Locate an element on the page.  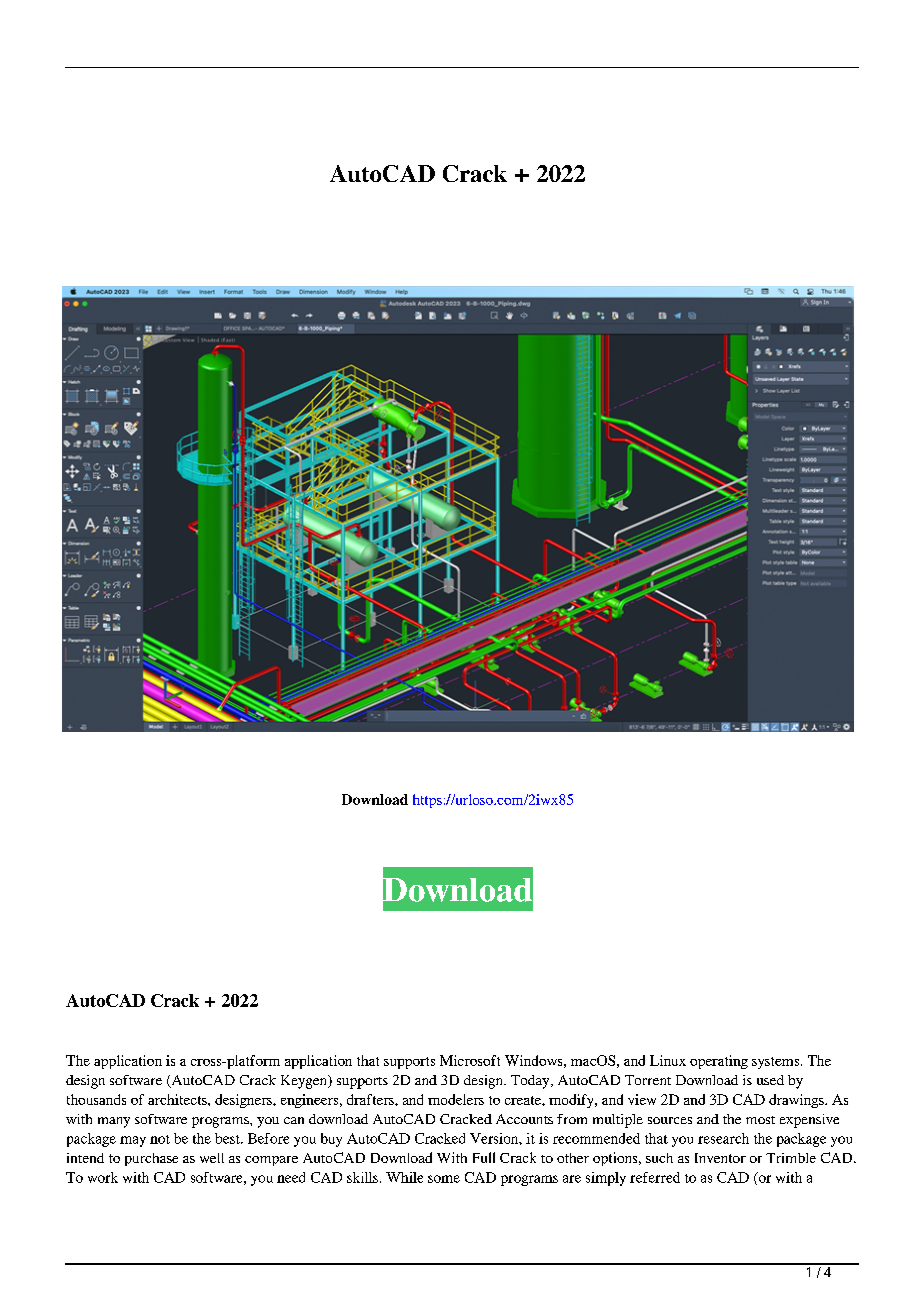
operating is located at coordinates (719, 1062).
